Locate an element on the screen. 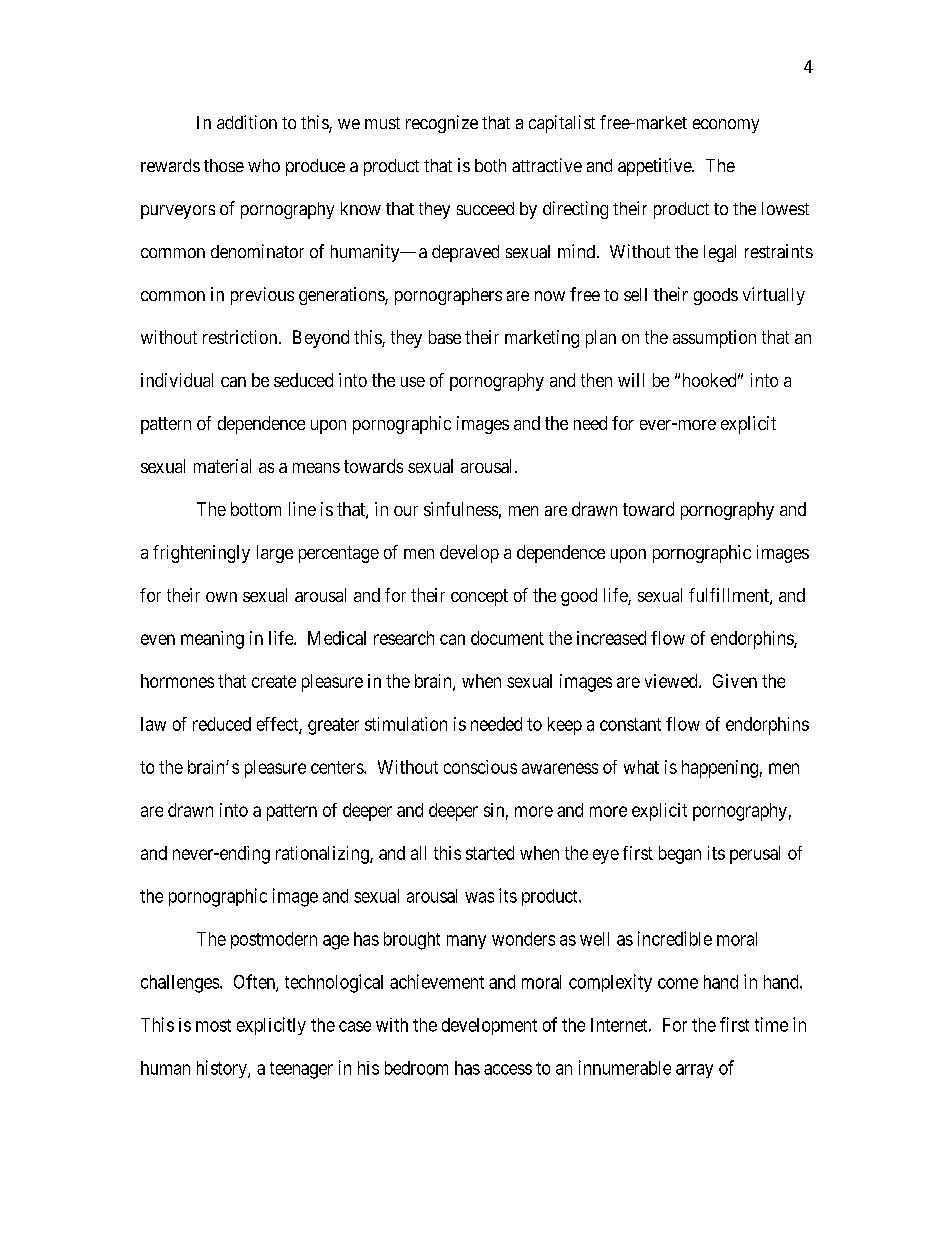 The height and width of the screenshot is (1233, 952). both is located at coordinates (490, 165).
